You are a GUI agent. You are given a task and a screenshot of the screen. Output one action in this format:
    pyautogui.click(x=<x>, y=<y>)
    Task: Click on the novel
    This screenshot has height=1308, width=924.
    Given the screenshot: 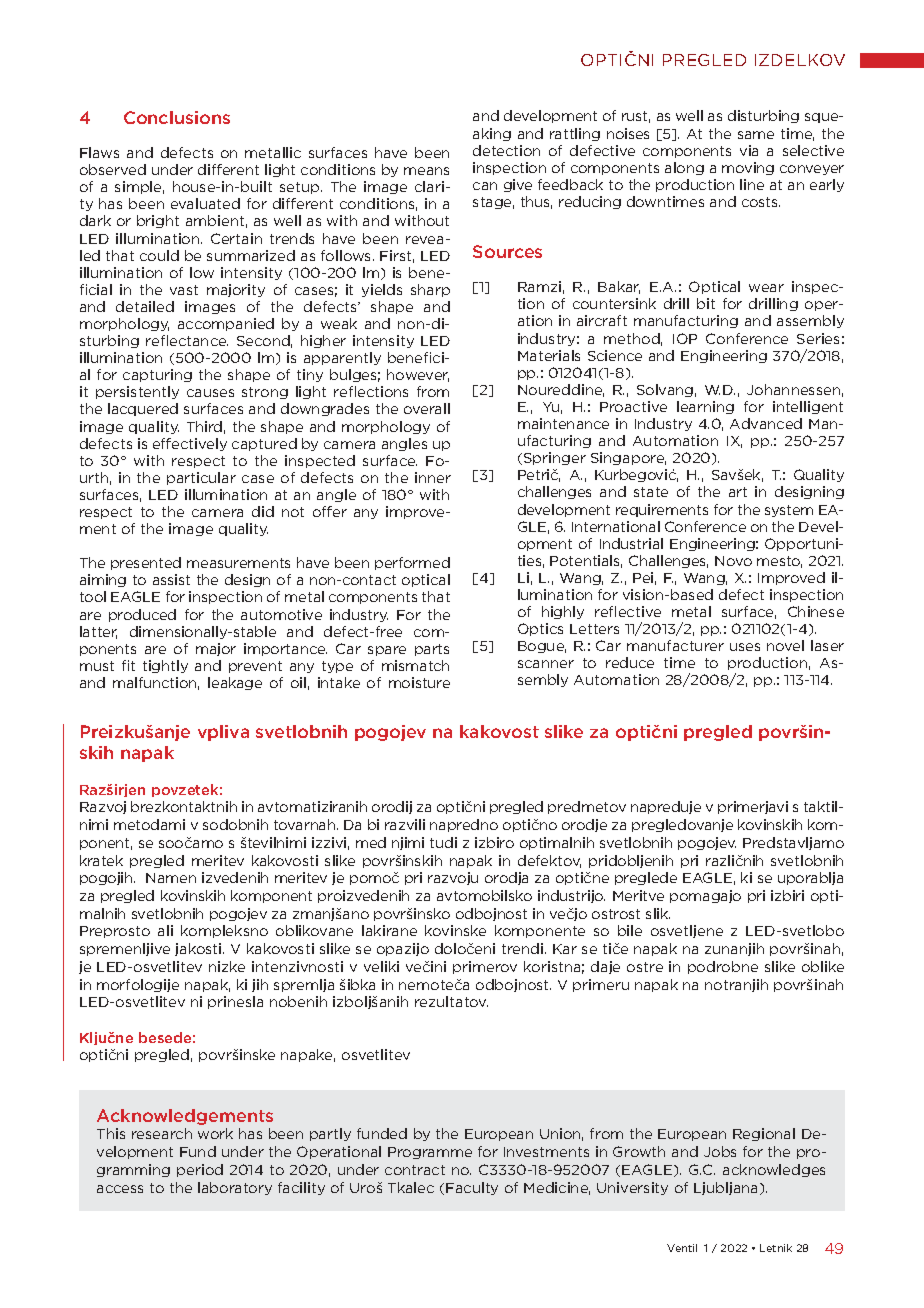 What is the action you would take?
    pyautogui.click(x=785, y=645)
